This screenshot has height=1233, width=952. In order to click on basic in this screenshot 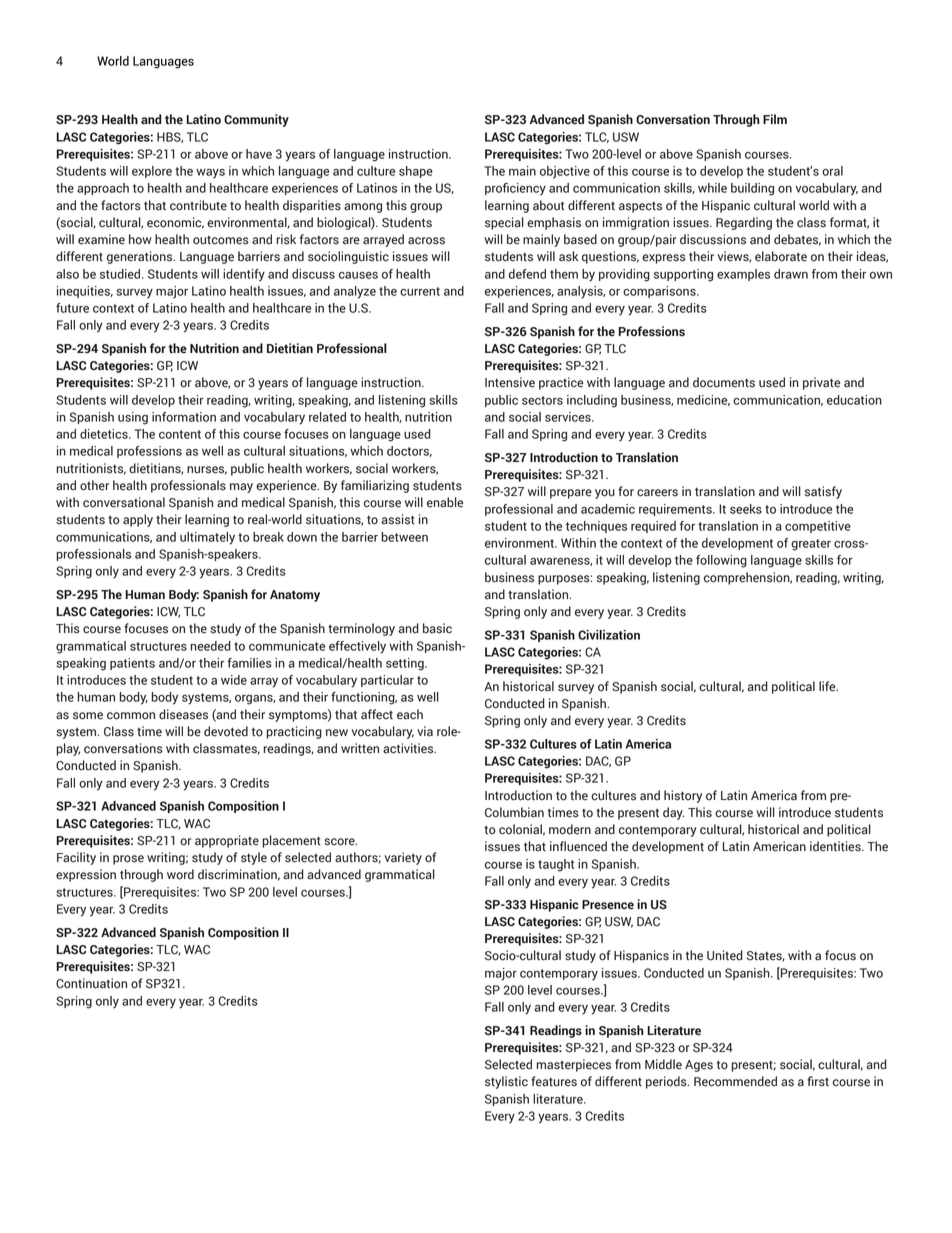, I will do `click(437, 628)`.
